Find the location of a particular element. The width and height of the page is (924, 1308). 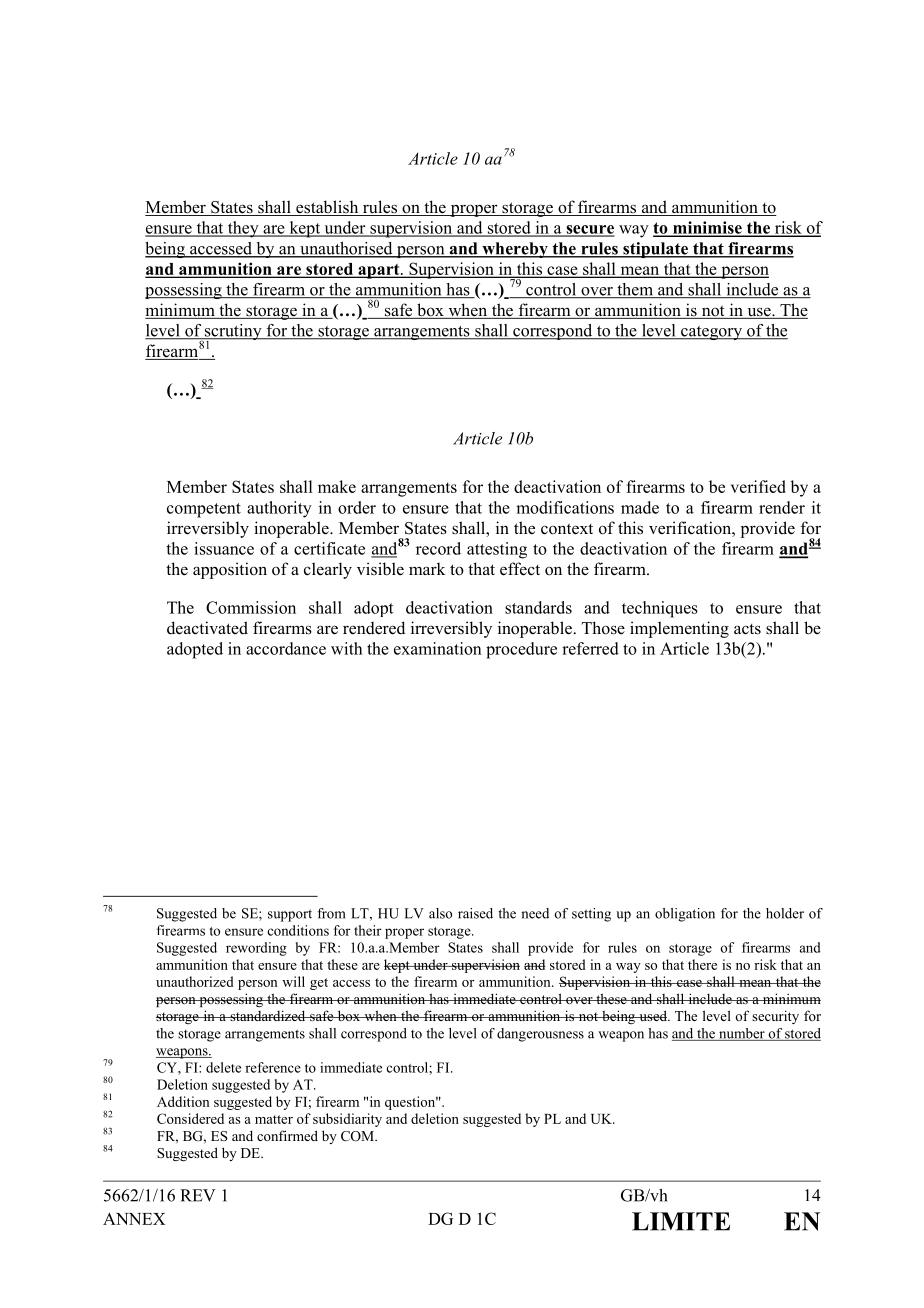

issuance is located at coordinates (224, 548).
